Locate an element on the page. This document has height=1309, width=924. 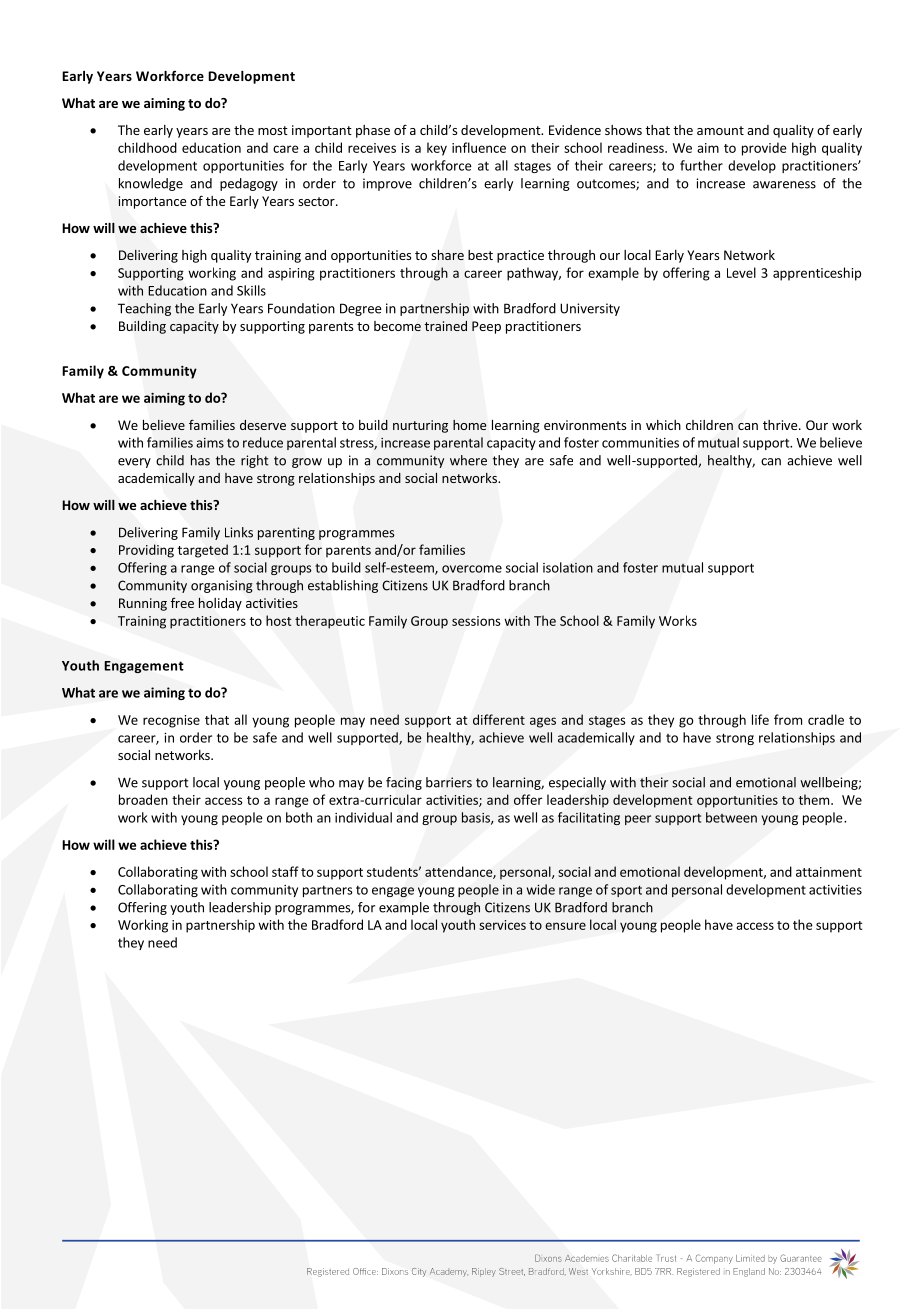
Teaching is located at coordinates (144, 309).
